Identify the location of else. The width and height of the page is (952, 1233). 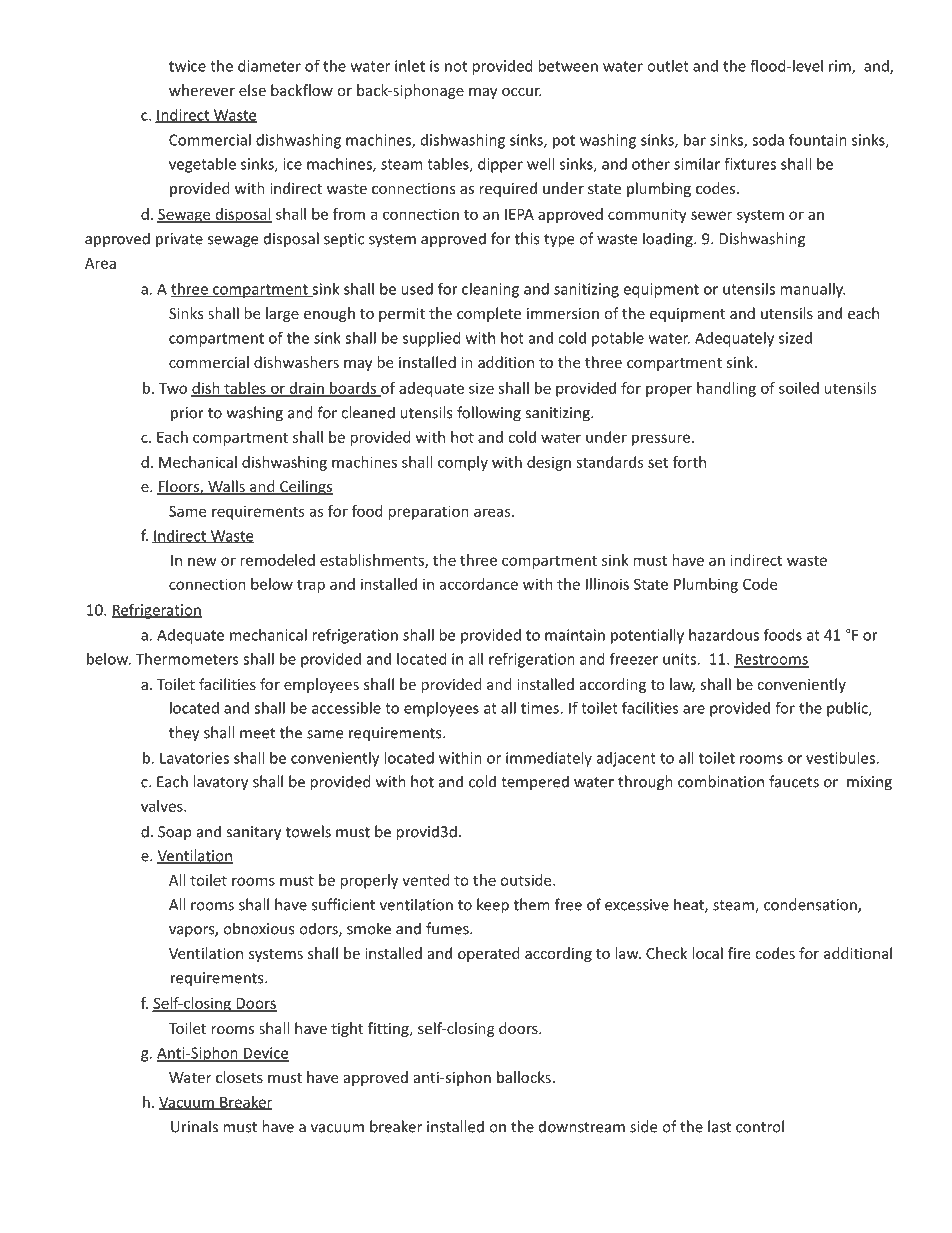
(252, 90).
